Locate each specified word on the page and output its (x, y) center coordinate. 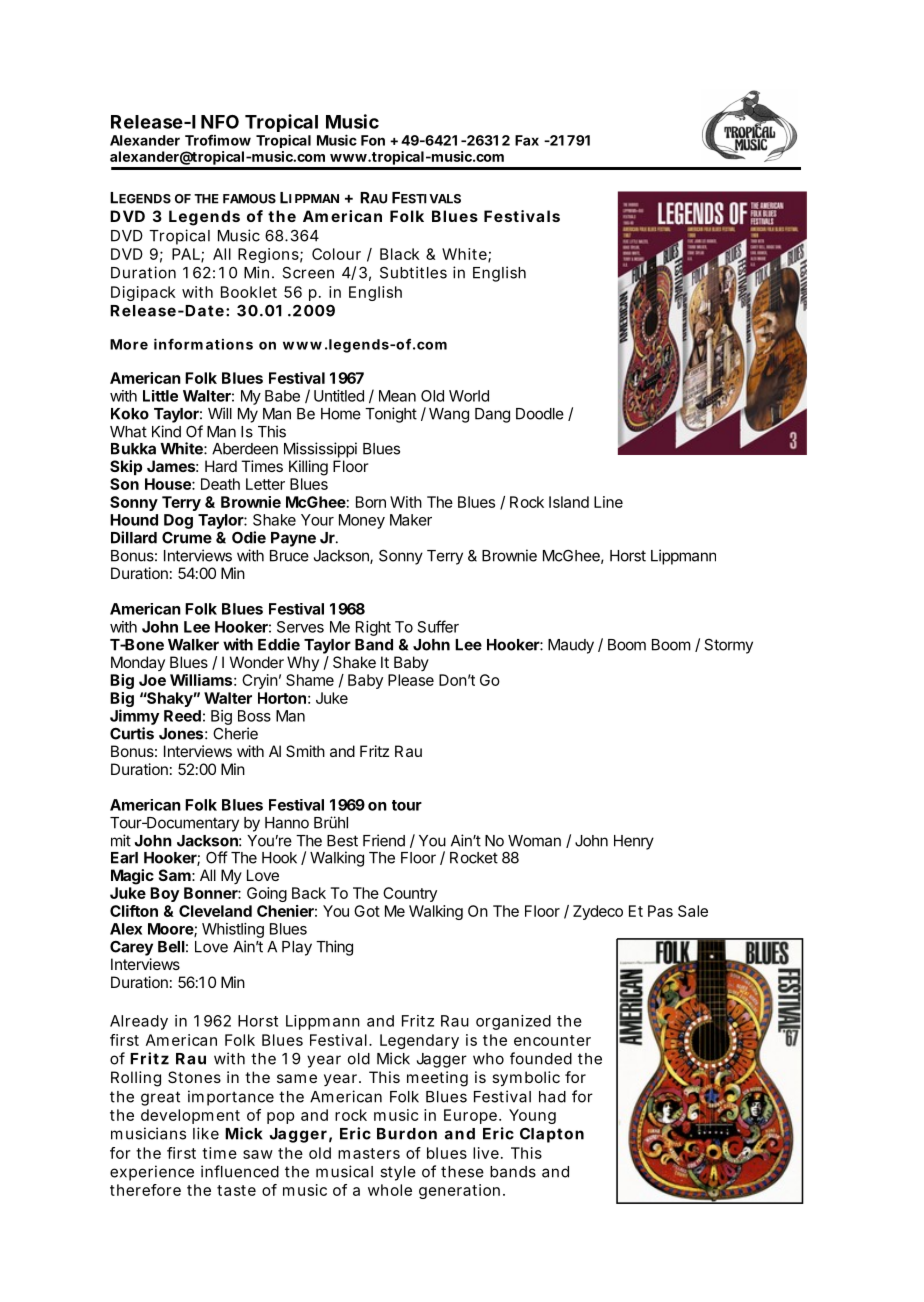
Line (608, 502)
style (398, 1173)
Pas (660, 911)
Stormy (728, 646)
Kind (166, 431)
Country (410, 894)
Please (411, 680)
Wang (449, 415)
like (206, 1133)
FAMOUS (249, 199)
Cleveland (215, 911)
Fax (527, 140)
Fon (373, 140)
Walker (193, 645)
